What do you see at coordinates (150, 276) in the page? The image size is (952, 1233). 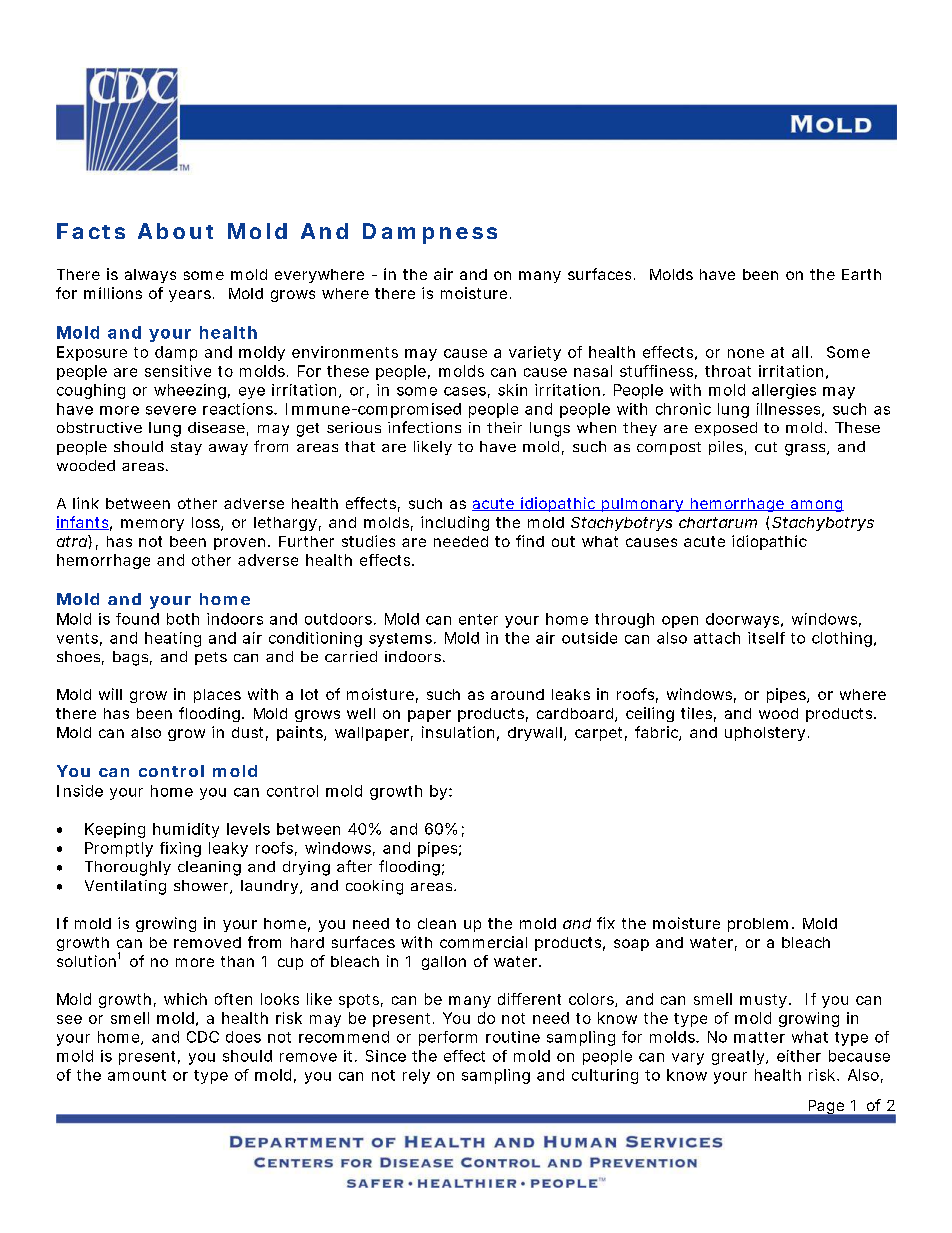 I see `always` at bounding box center [150, 276].
